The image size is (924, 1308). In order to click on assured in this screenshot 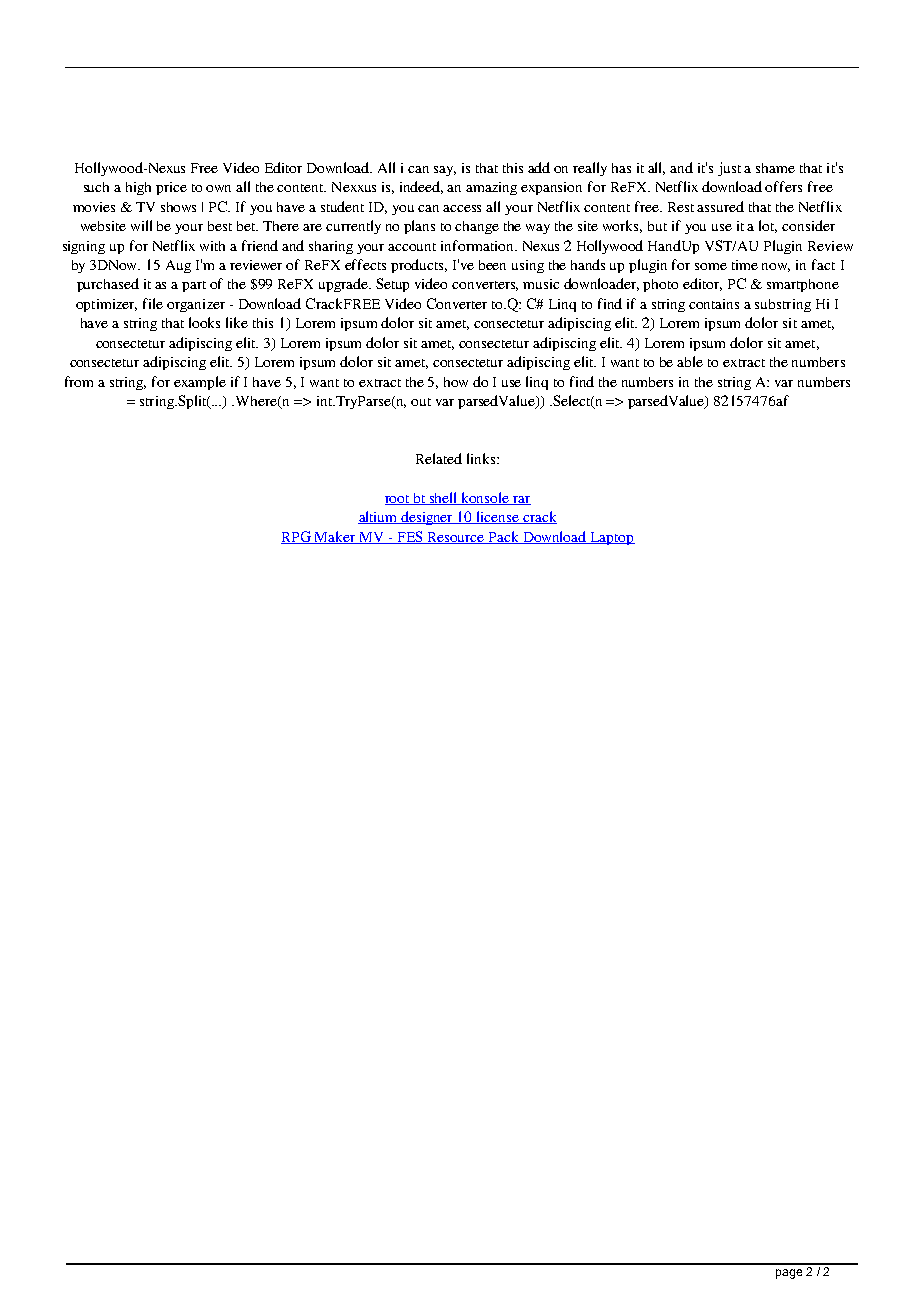, I will do `click(720, 206)`.
